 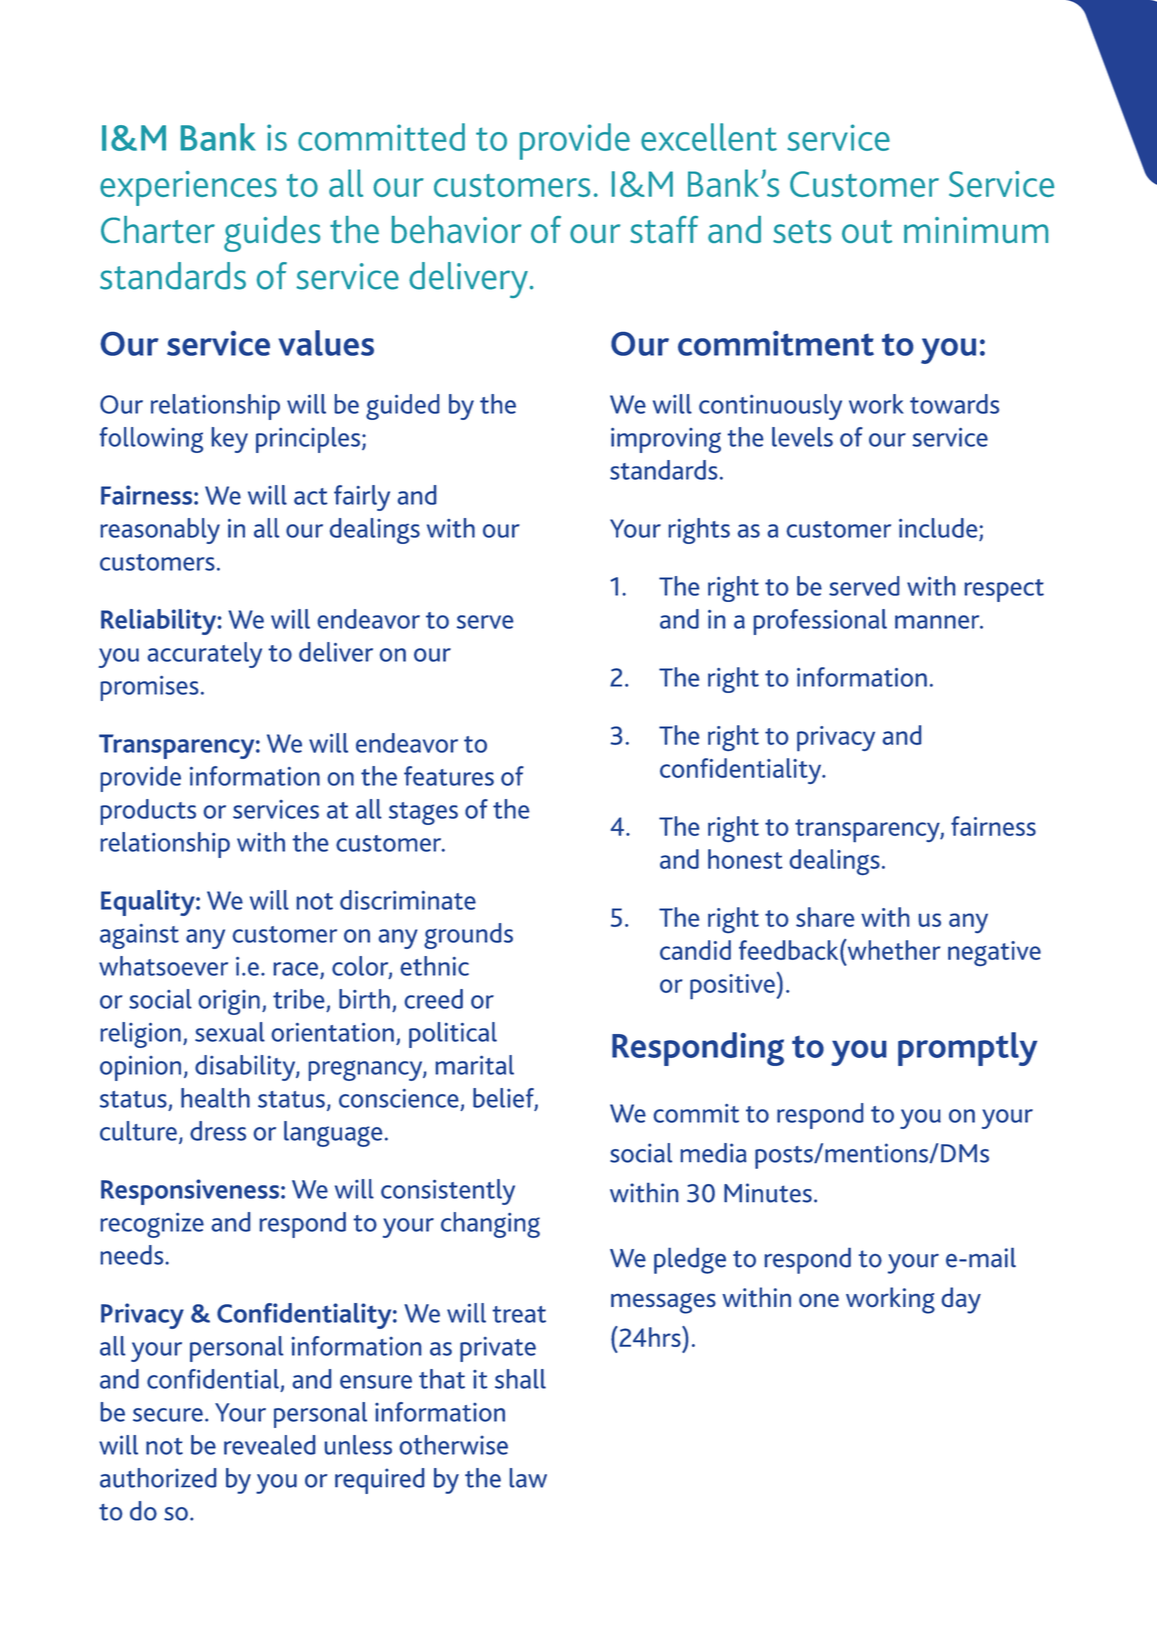 I want to click on key, so click(x=230, y=440).
